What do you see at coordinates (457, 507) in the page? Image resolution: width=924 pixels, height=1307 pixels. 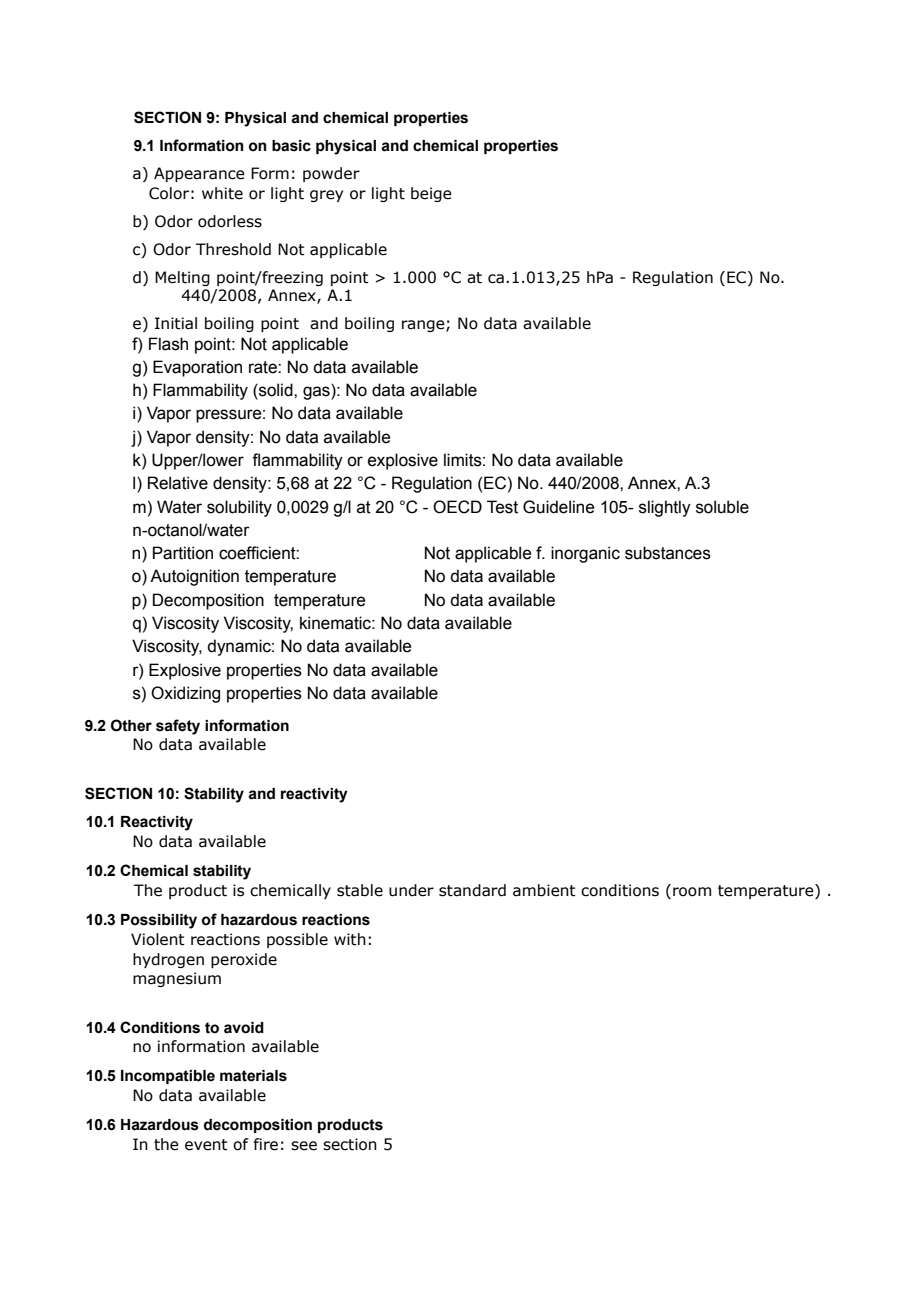 I see `OECD` at bounding box center [457, 507].
